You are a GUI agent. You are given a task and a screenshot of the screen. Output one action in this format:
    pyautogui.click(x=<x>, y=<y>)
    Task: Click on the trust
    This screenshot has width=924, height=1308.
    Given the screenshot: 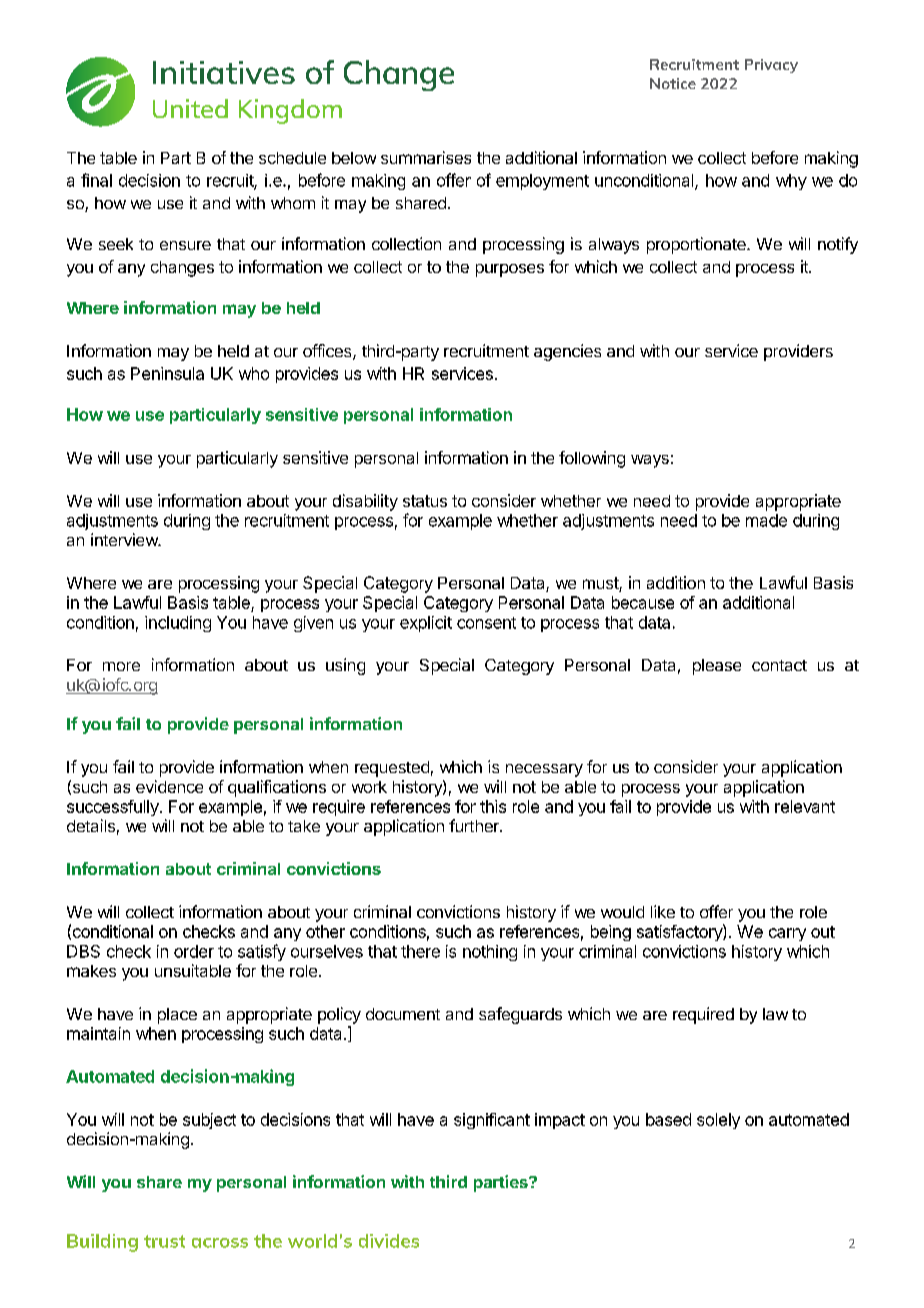 What is the action you would take?
    pyautogui.click(x=164, y=1241)
